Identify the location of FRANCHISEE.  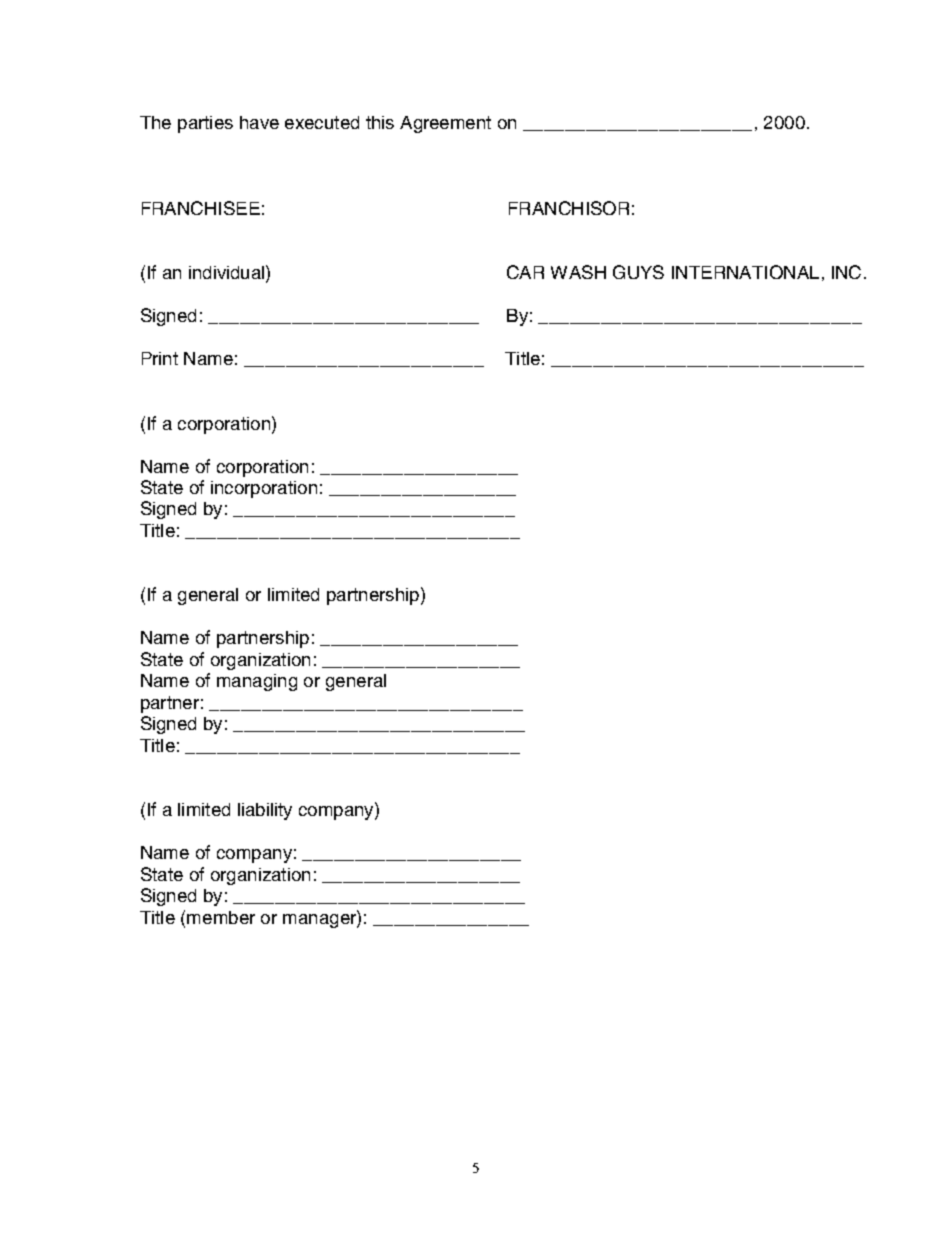
(201, 208).
